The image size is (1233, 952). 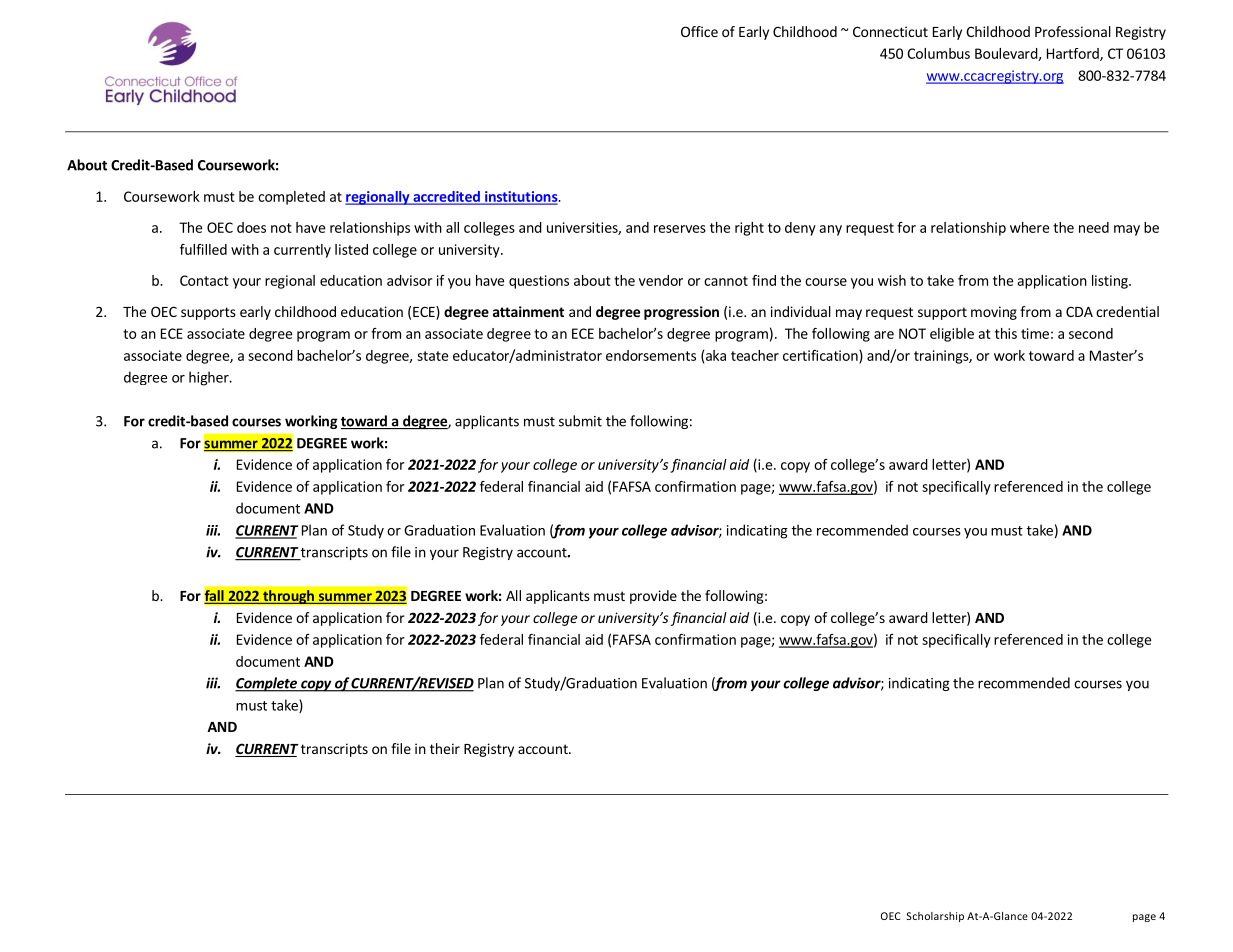 I want to click on state, so click(x=432, y=356).
